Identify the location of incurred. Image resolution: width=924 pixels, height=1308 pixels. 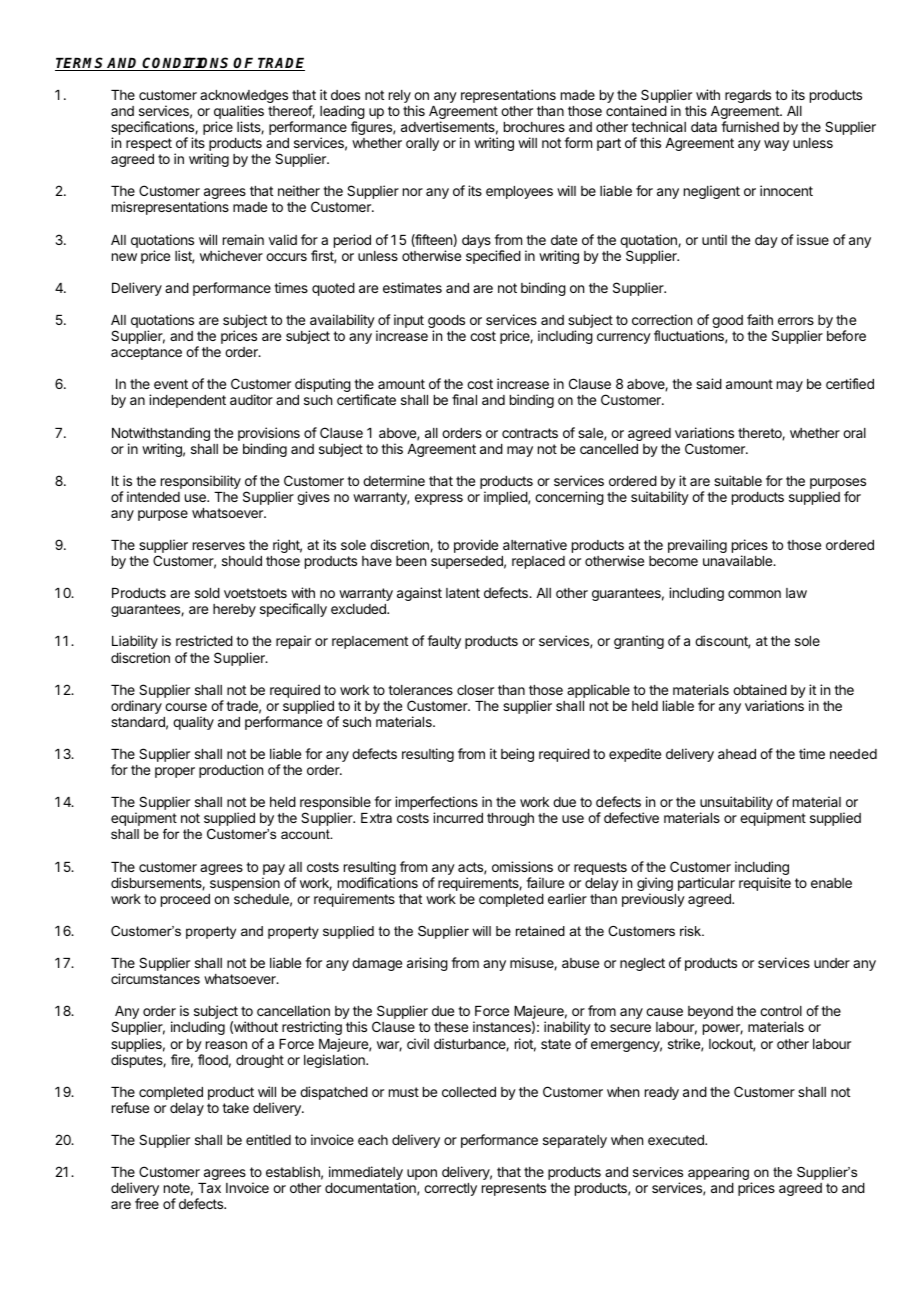
(458, 817).
